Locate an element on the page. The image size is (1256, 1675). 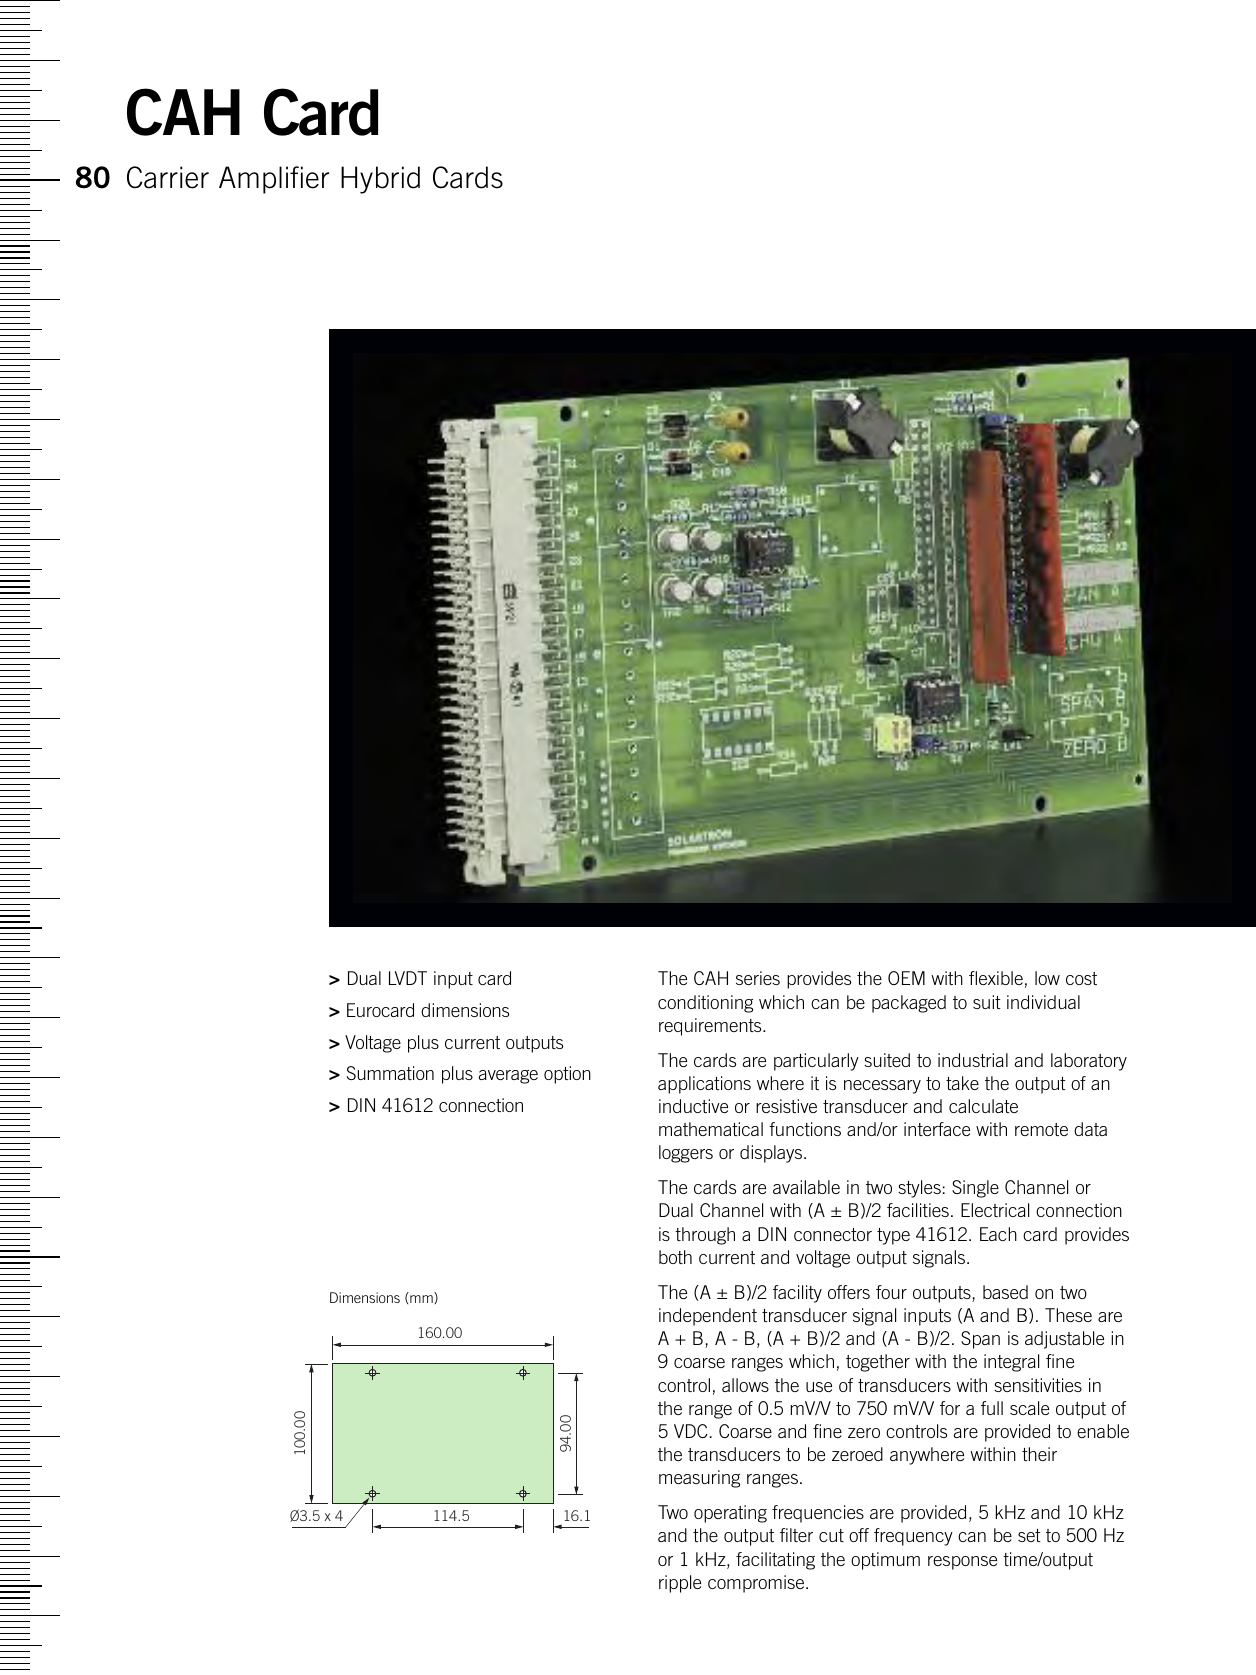
Carrier is located at coordinates (168, 177).
